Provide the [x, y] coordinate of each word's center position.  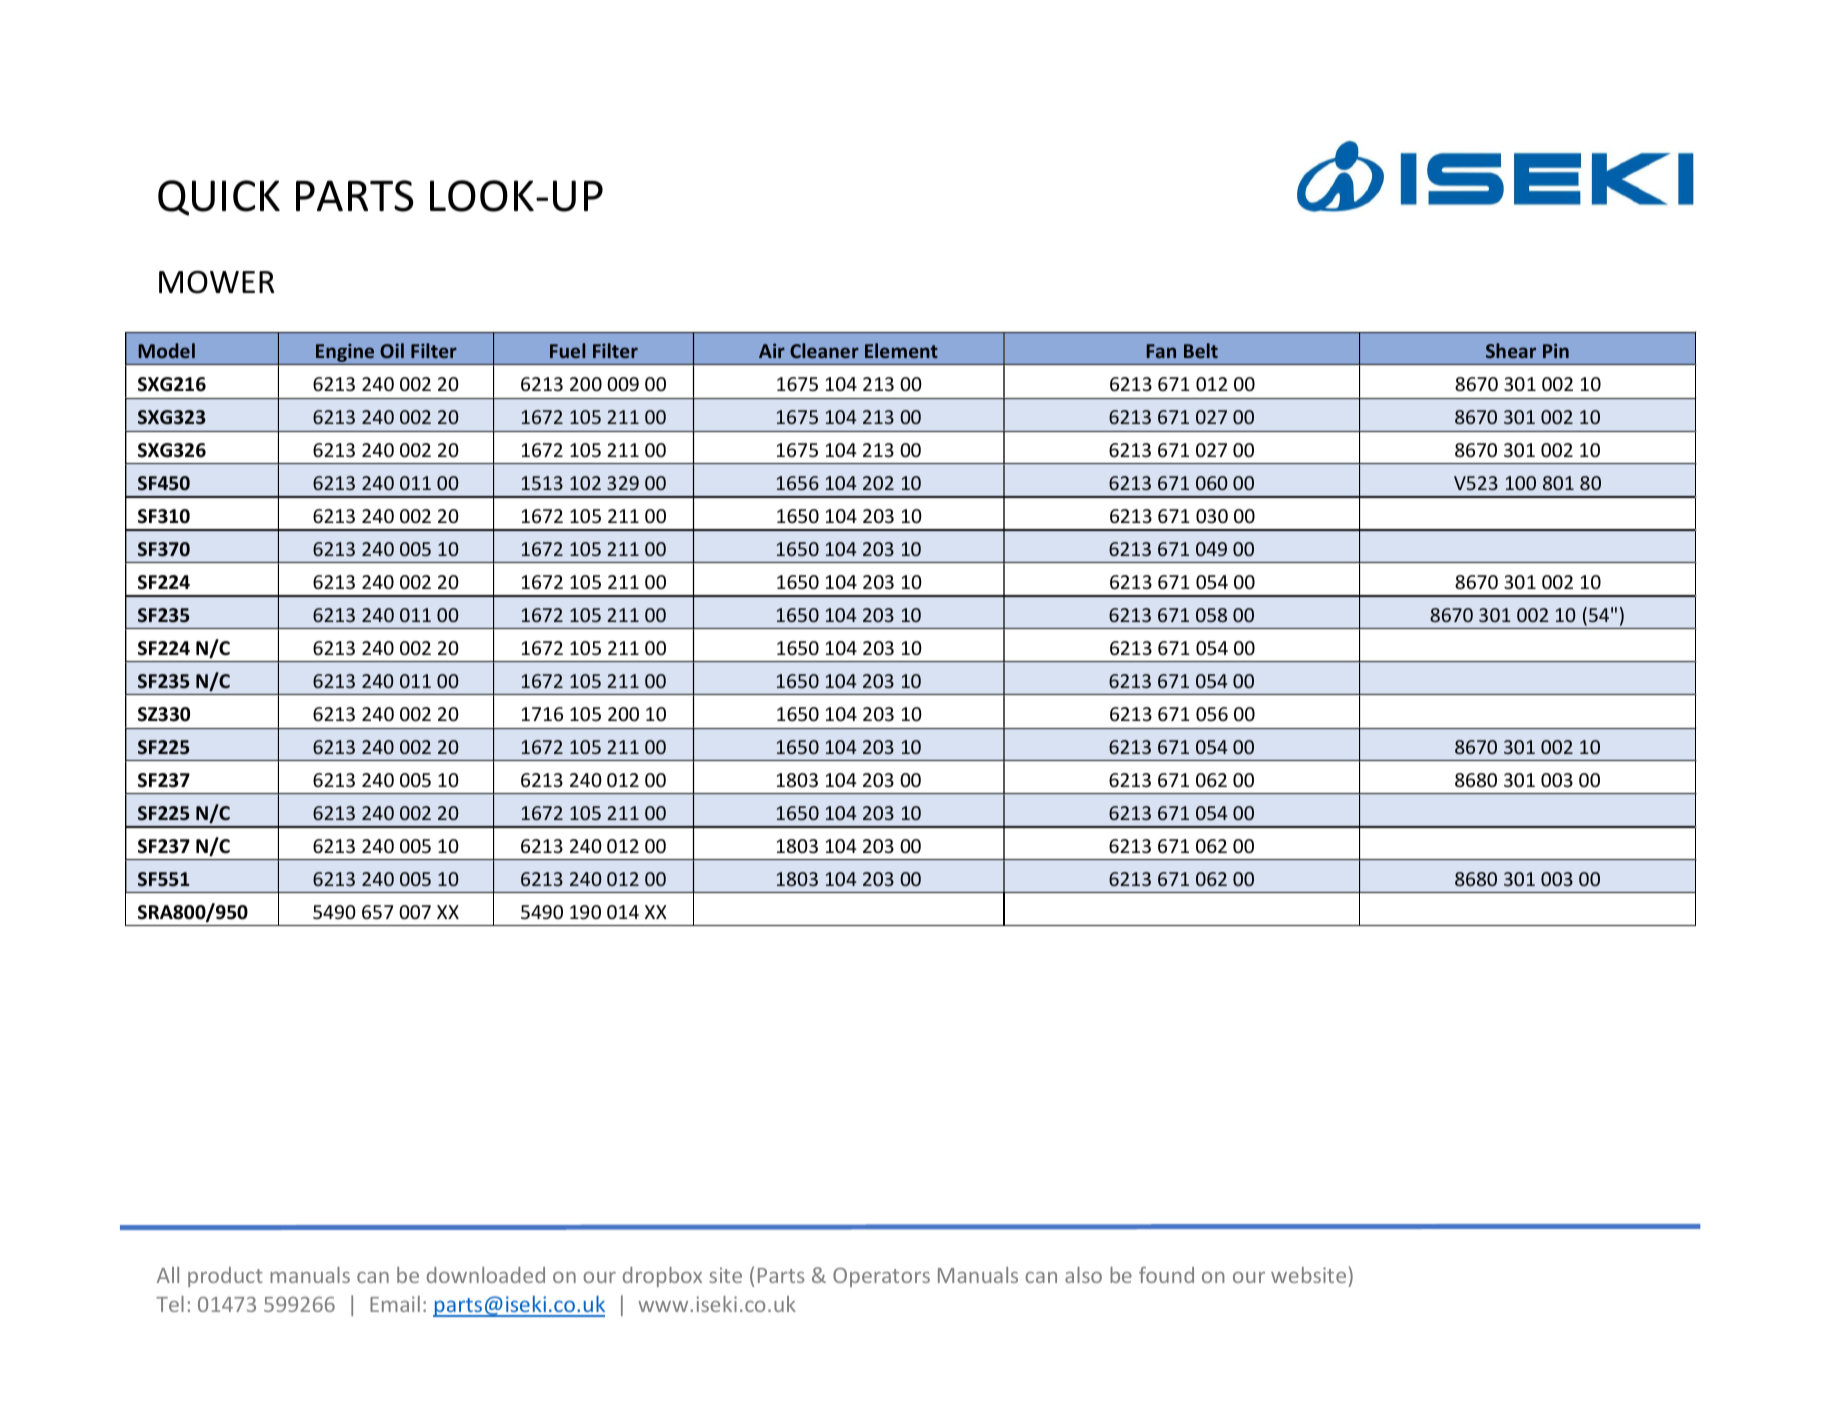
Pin [1556, 350]
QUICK [219, 198]
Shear [1511, 350]
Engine [345, 354]
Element [901, 350]
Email [395, 1304]
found [1166, 1275]
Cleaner [824, 350]
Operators [881, 1277]
